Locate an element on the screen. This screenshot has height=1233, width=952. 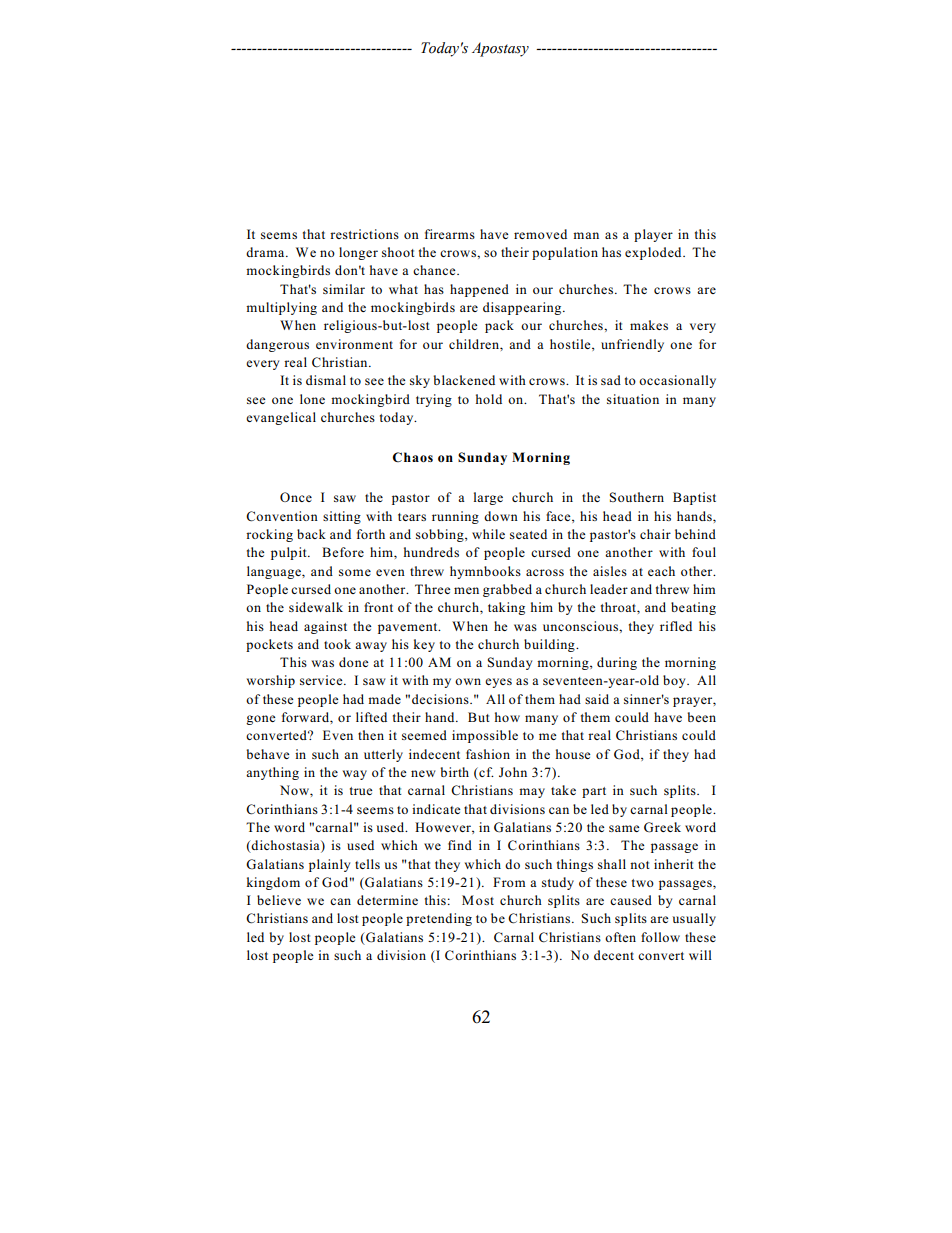
impossible is located at coordinates (485, 736).
